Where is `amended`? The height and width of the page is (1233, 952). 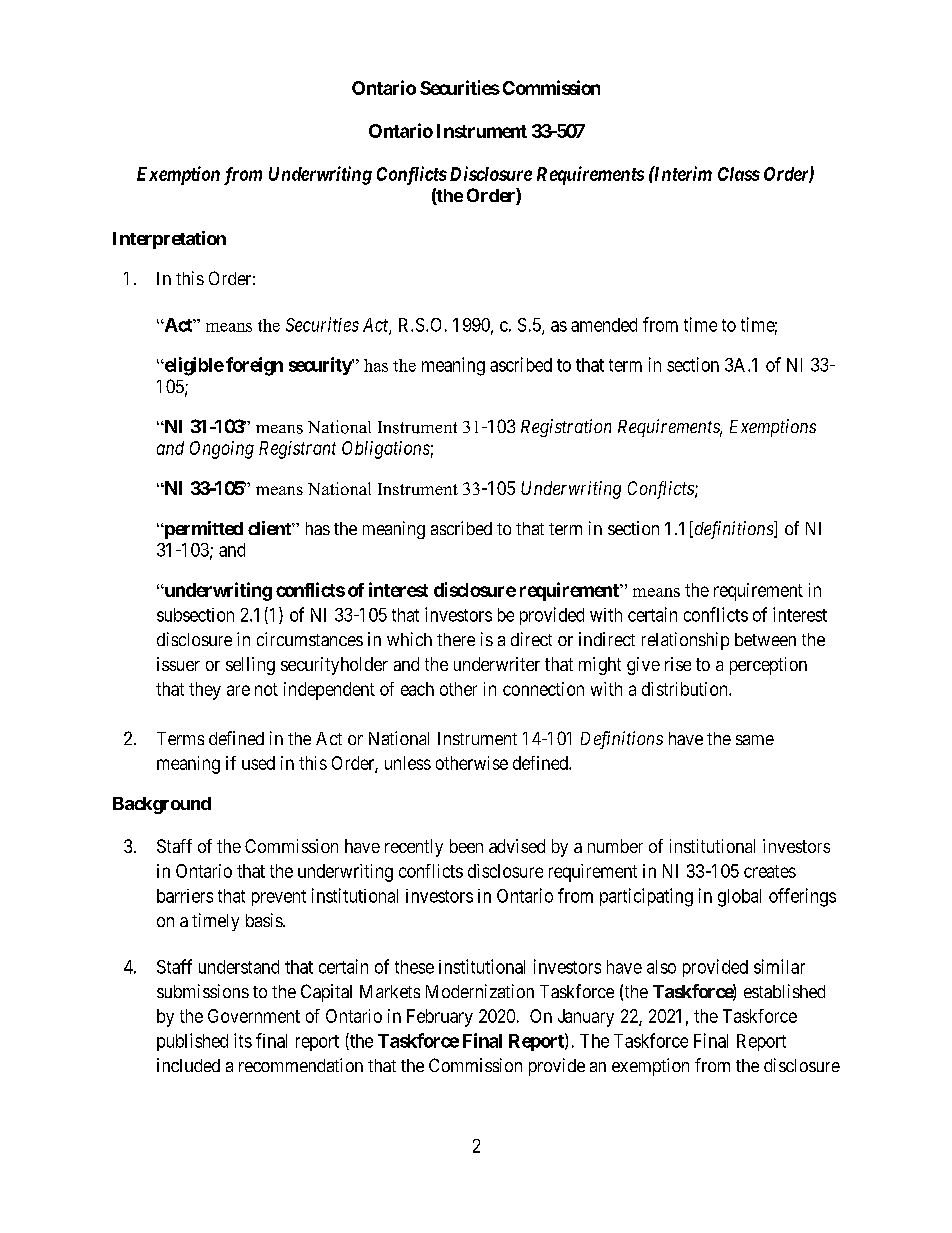
amended is located at coordinates (604, 325).
